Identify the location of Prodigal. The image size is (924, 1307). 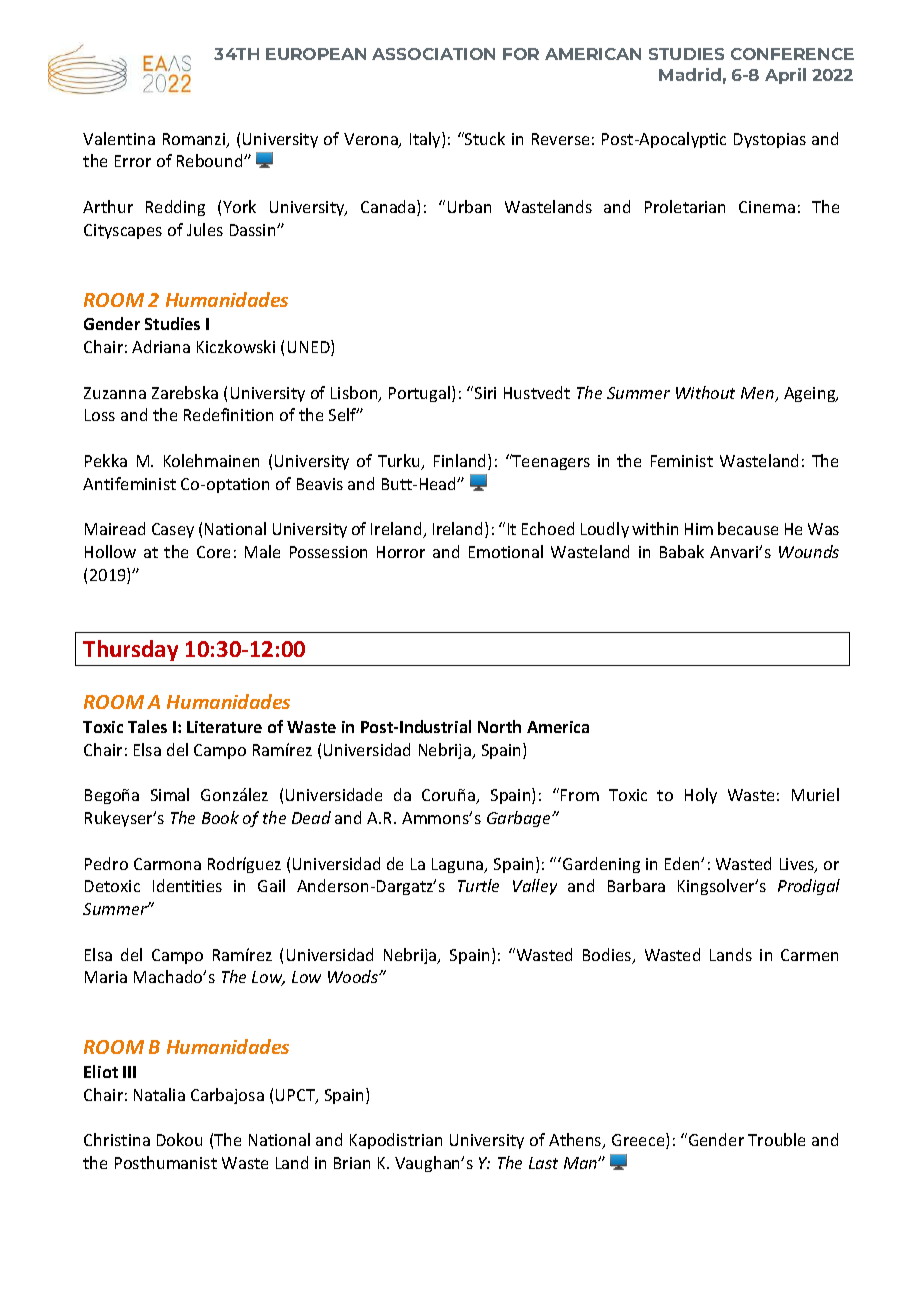
(809, 887).
